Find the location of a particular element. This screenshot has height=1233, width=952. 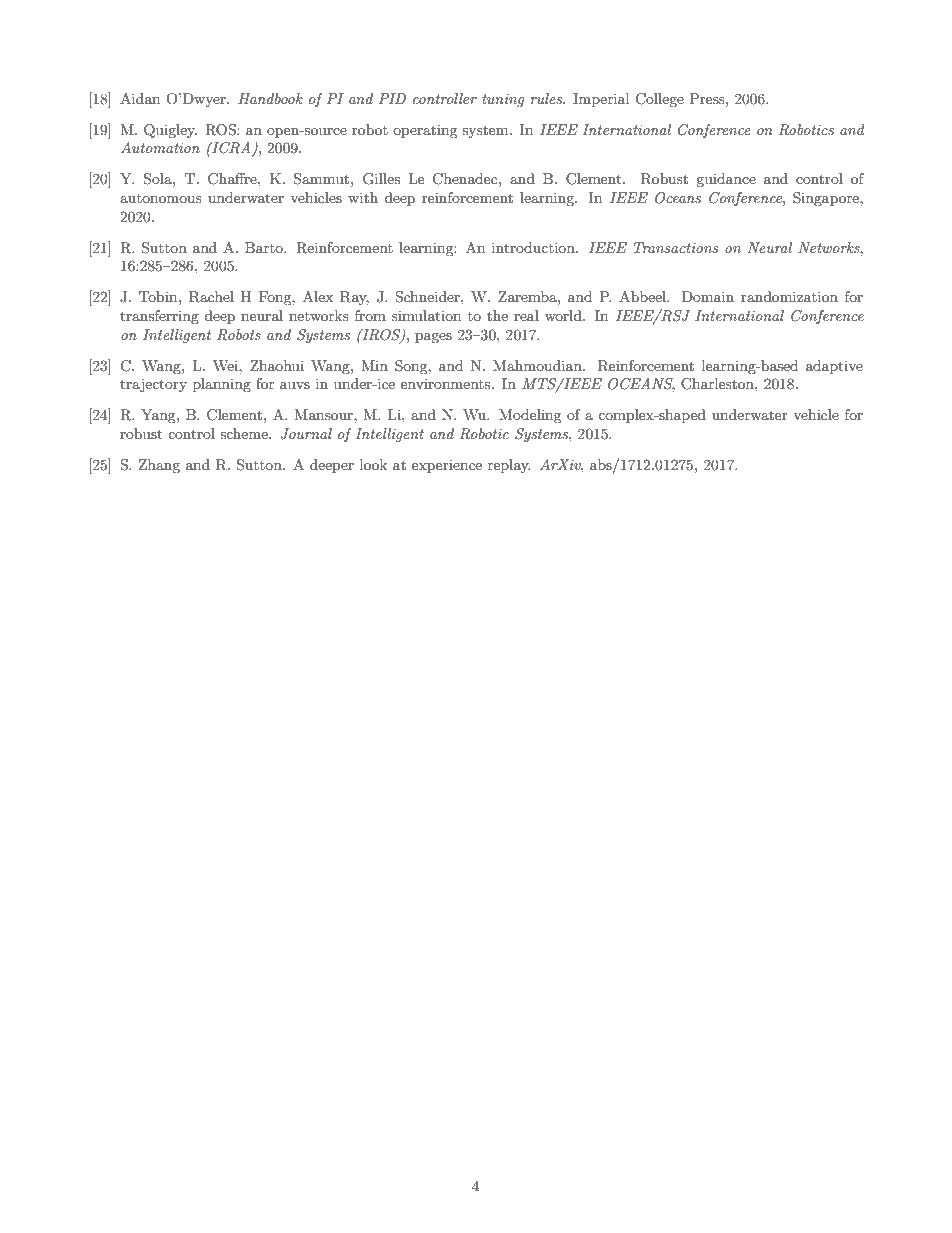

Rachel is located at coordinates (211, 297).
